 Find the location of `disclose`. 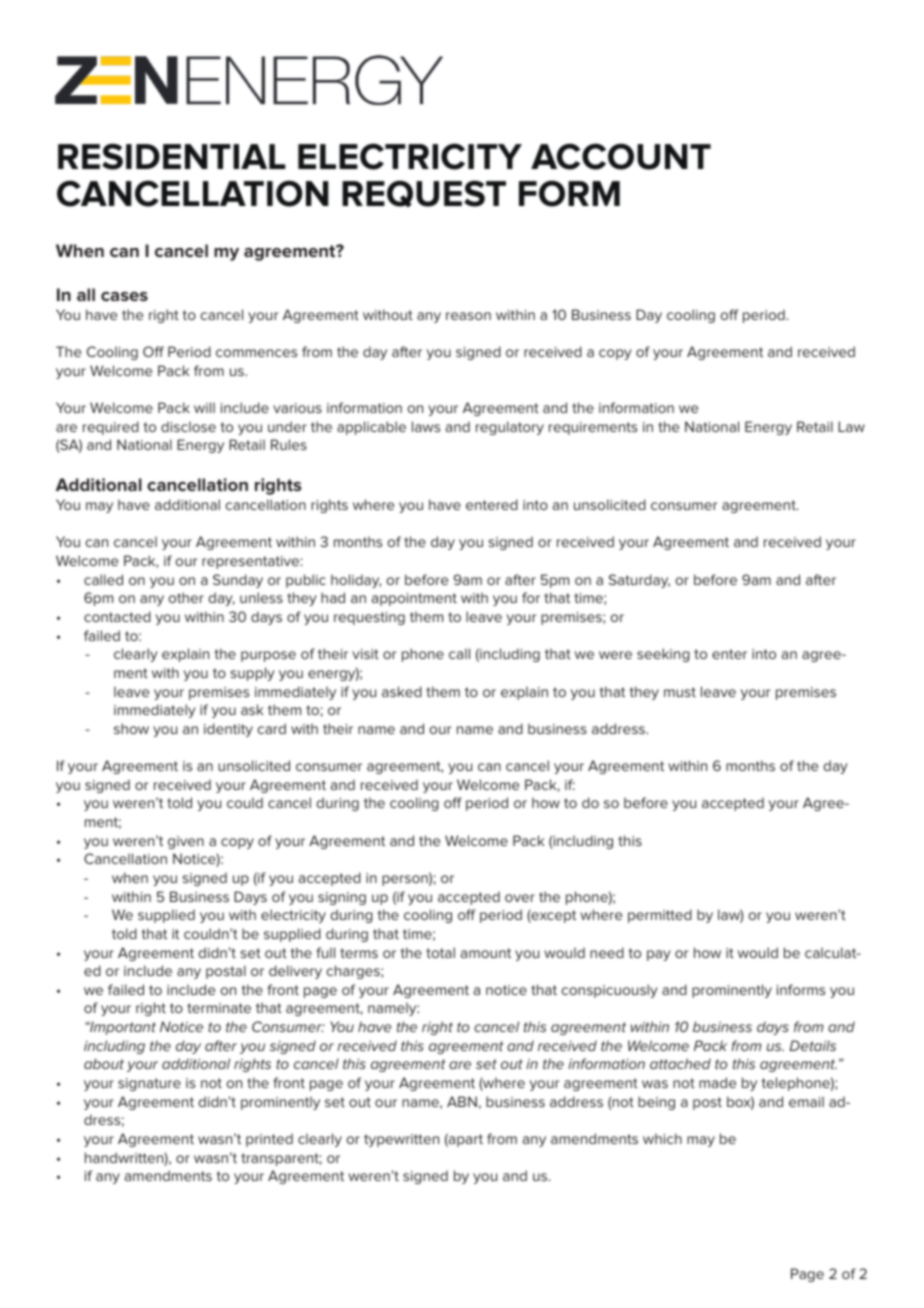

disclose is located at coordinates (188, 426).
